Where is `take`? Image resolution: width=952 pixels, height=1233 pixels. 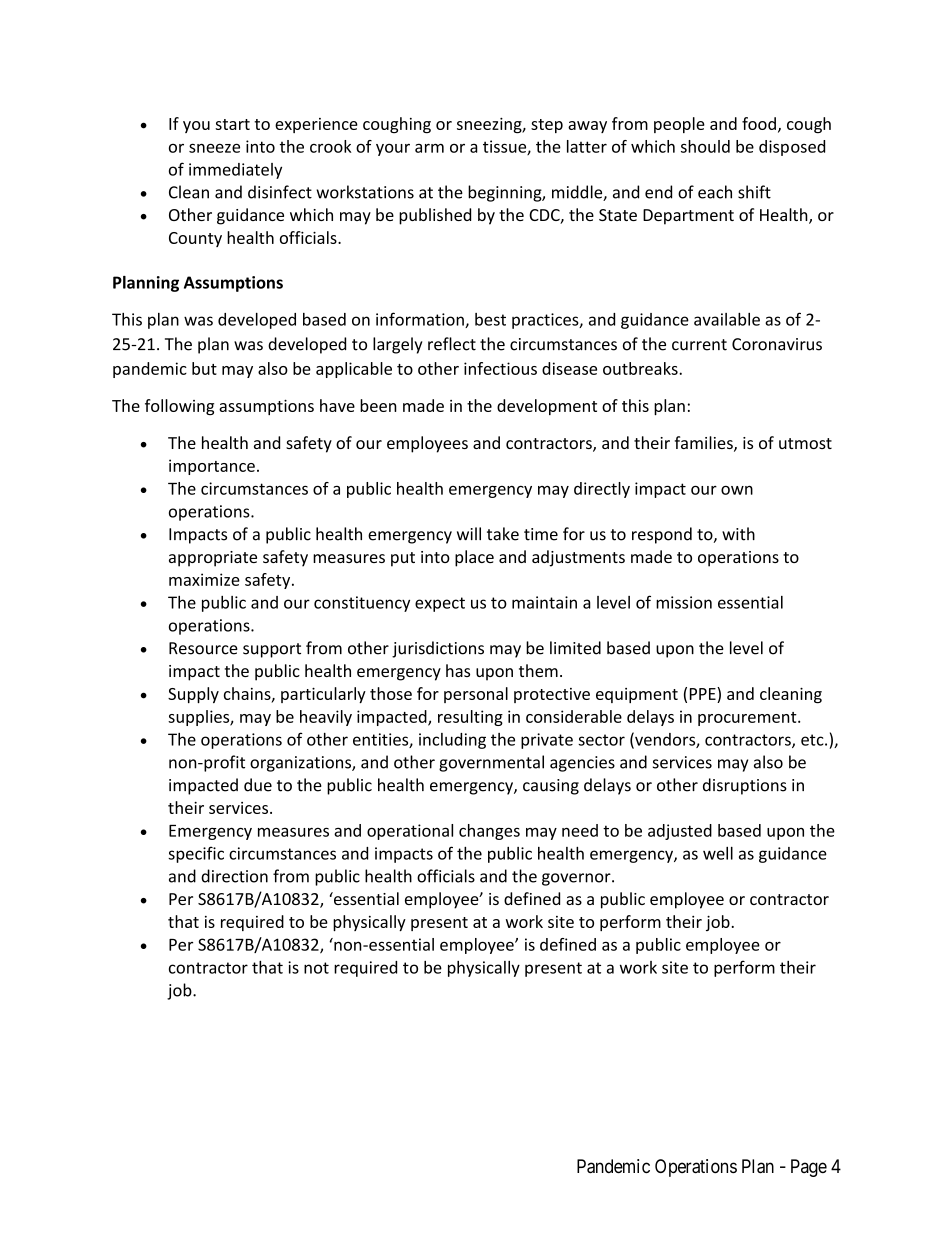 take is located at coordinates (503, 534).
